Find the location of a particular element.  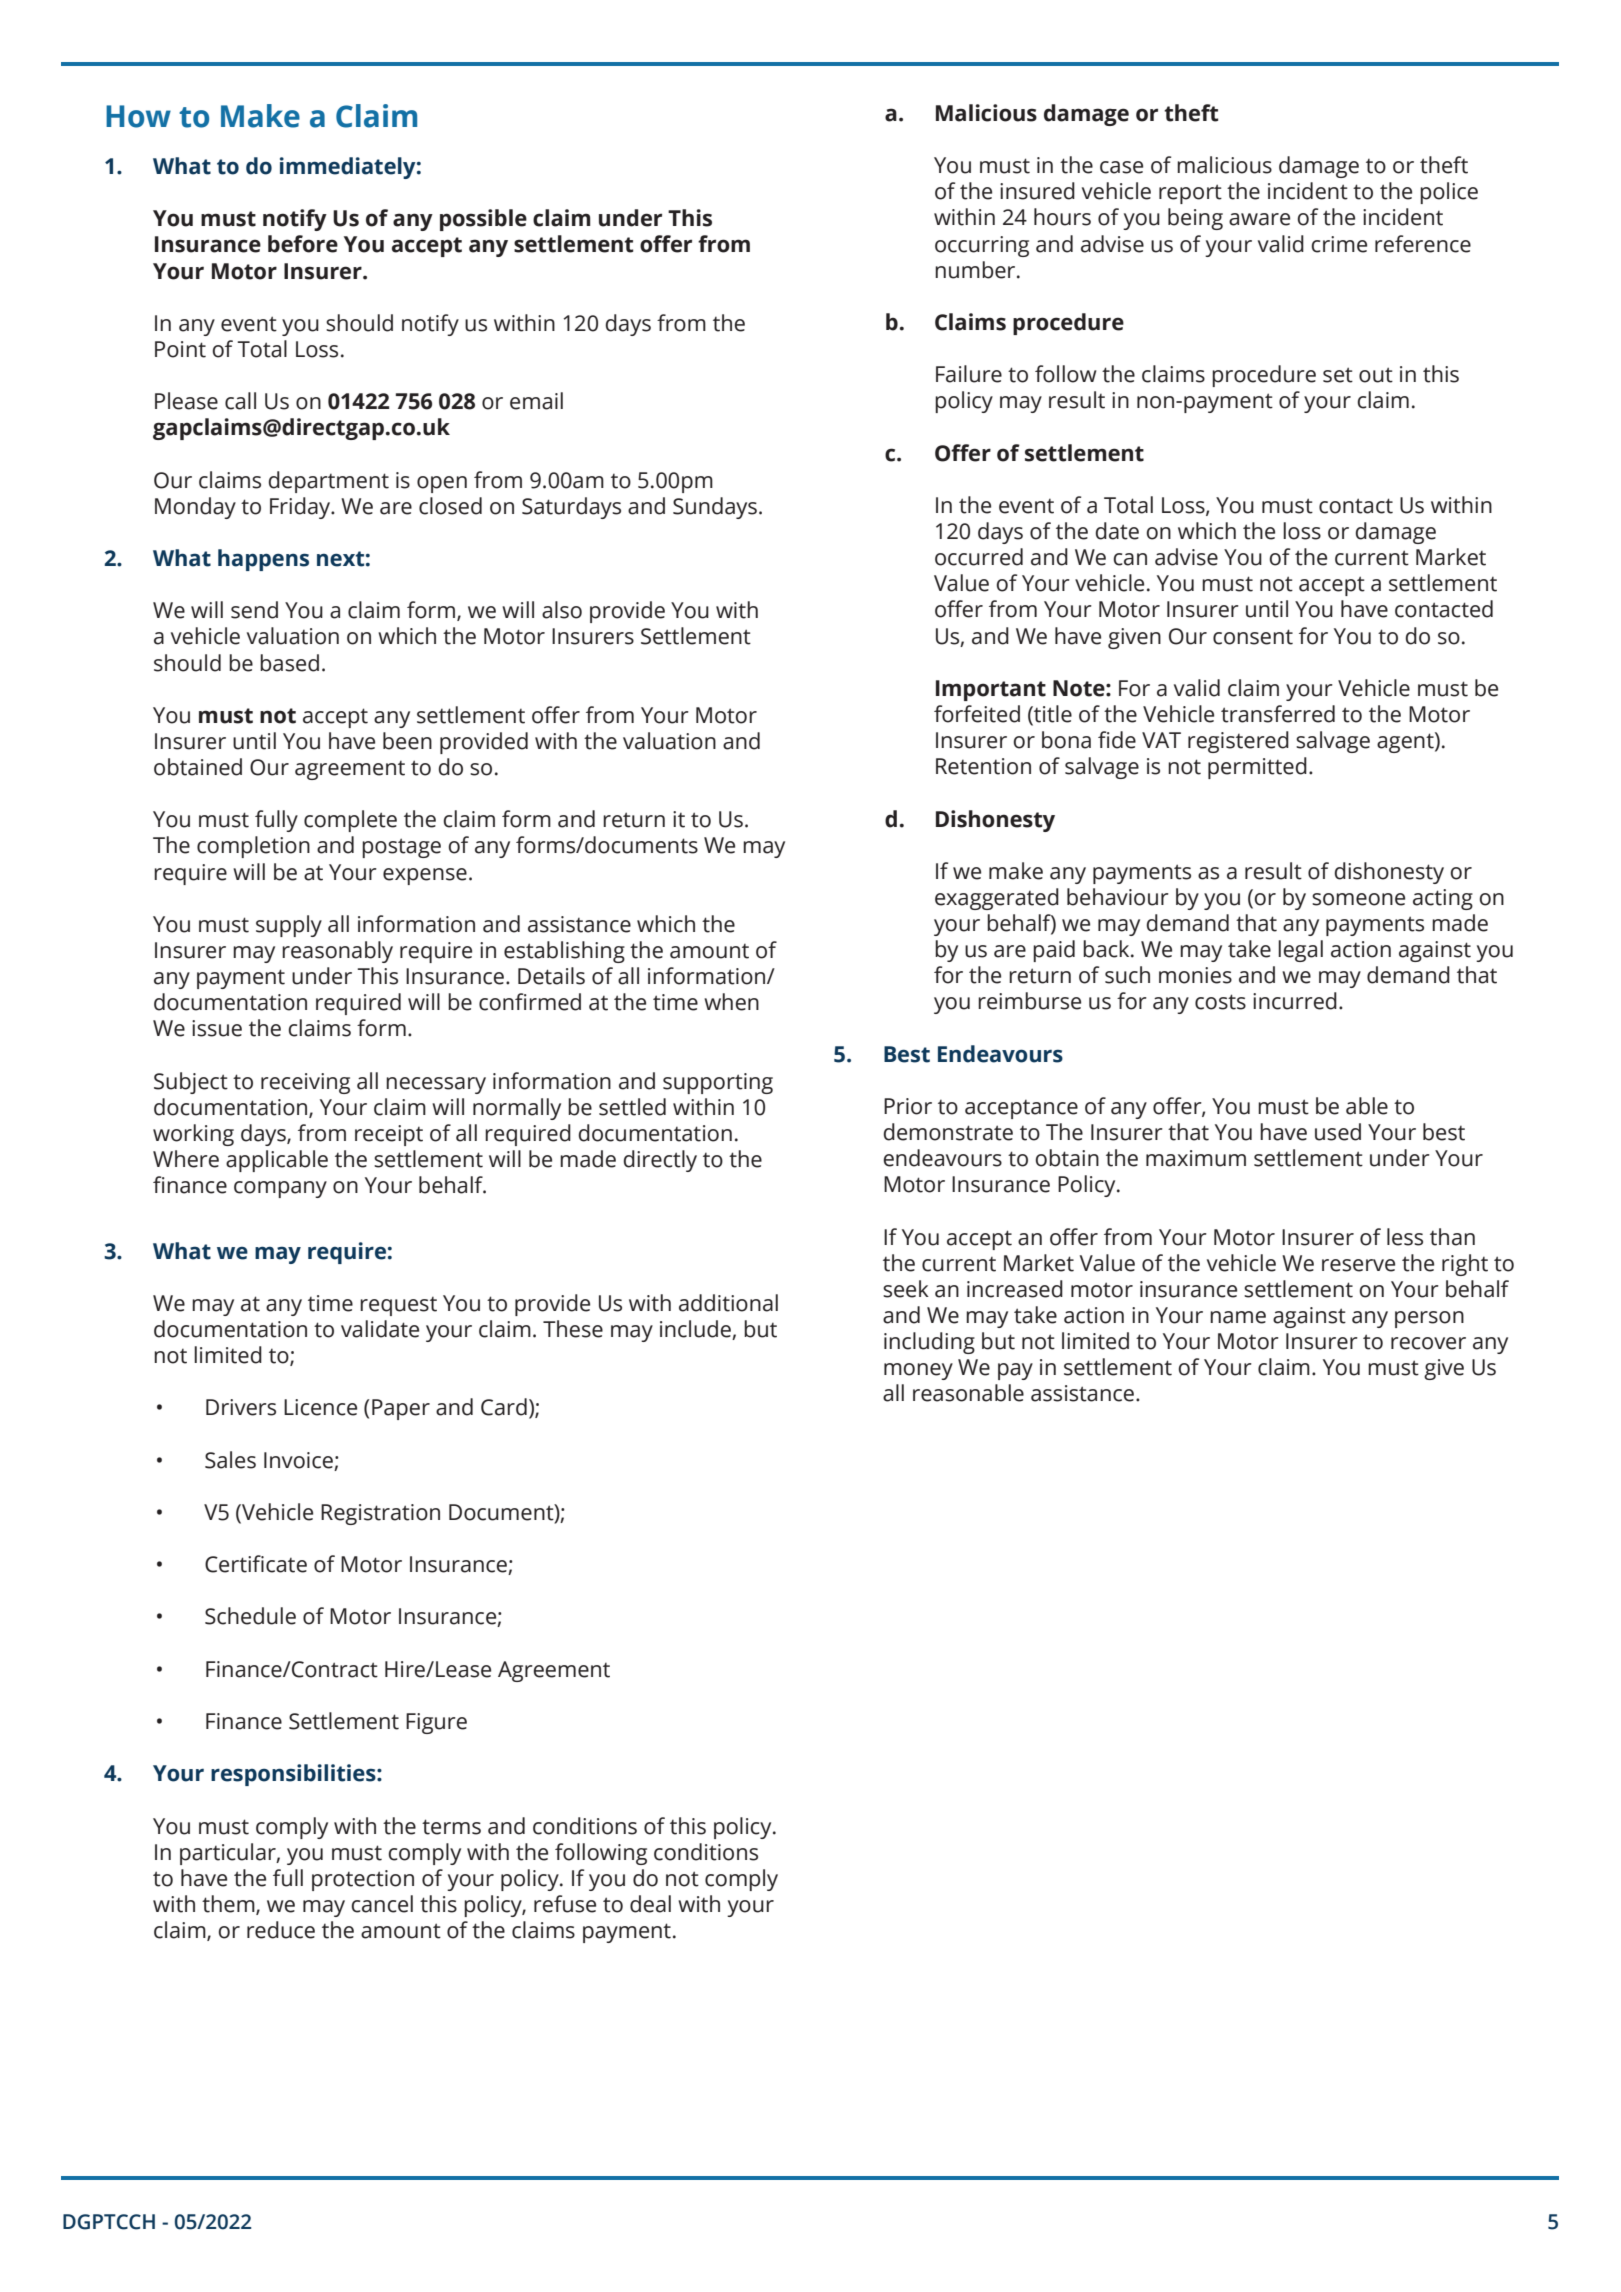

deal is located at coordinates (650, 1904).
